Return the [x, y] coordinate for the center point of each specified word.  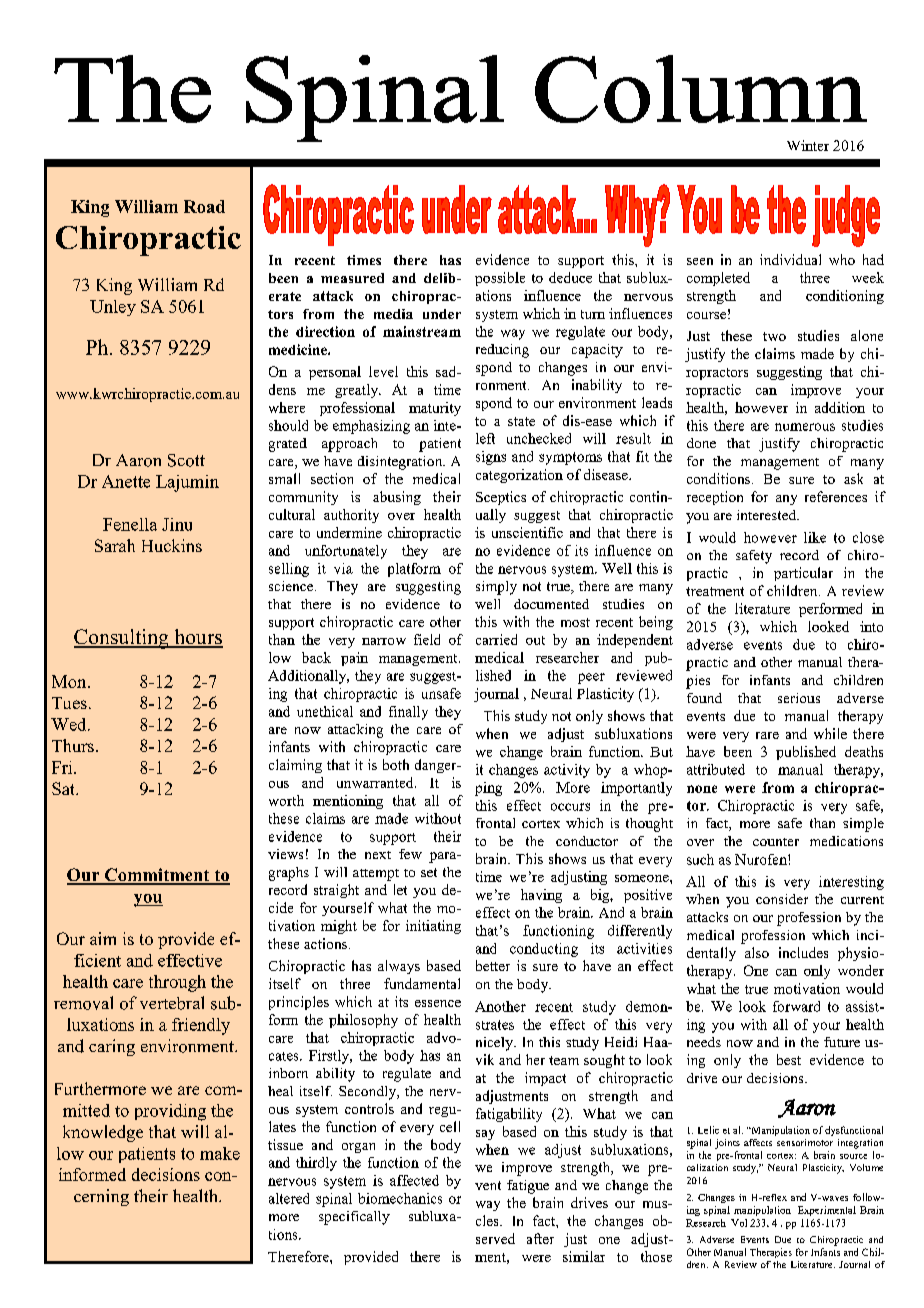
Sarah [115, 545]
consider [782, 899]
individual [790, 259]
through [177, 983]
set [429, 872]
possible [500, 279]
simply [496, 588]
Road [204, 206]
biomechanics [400, 1198]
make [220, 1153]
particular [803, 574]
